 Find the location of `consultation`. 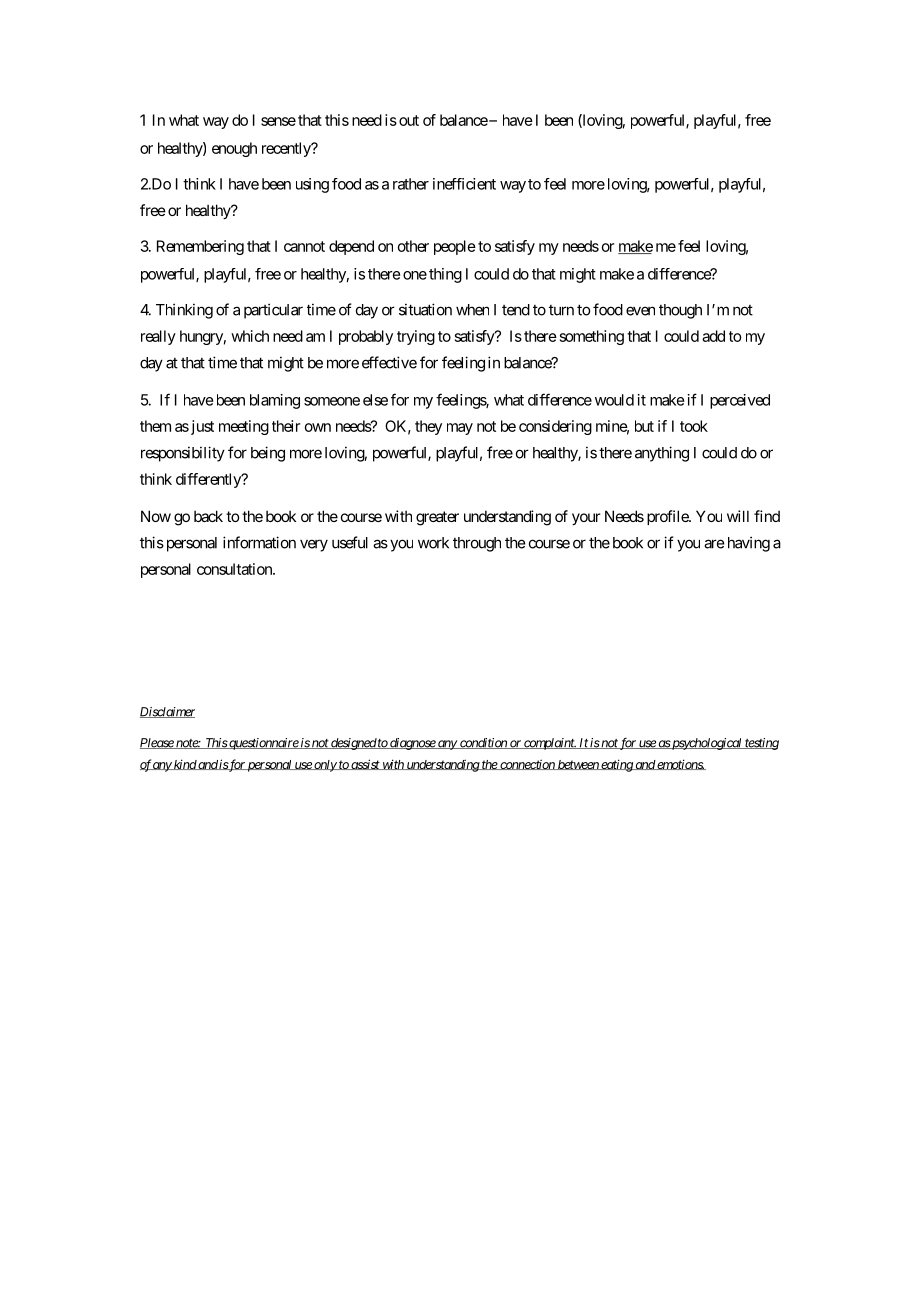

consultation is located at coordinates (235, 569).
